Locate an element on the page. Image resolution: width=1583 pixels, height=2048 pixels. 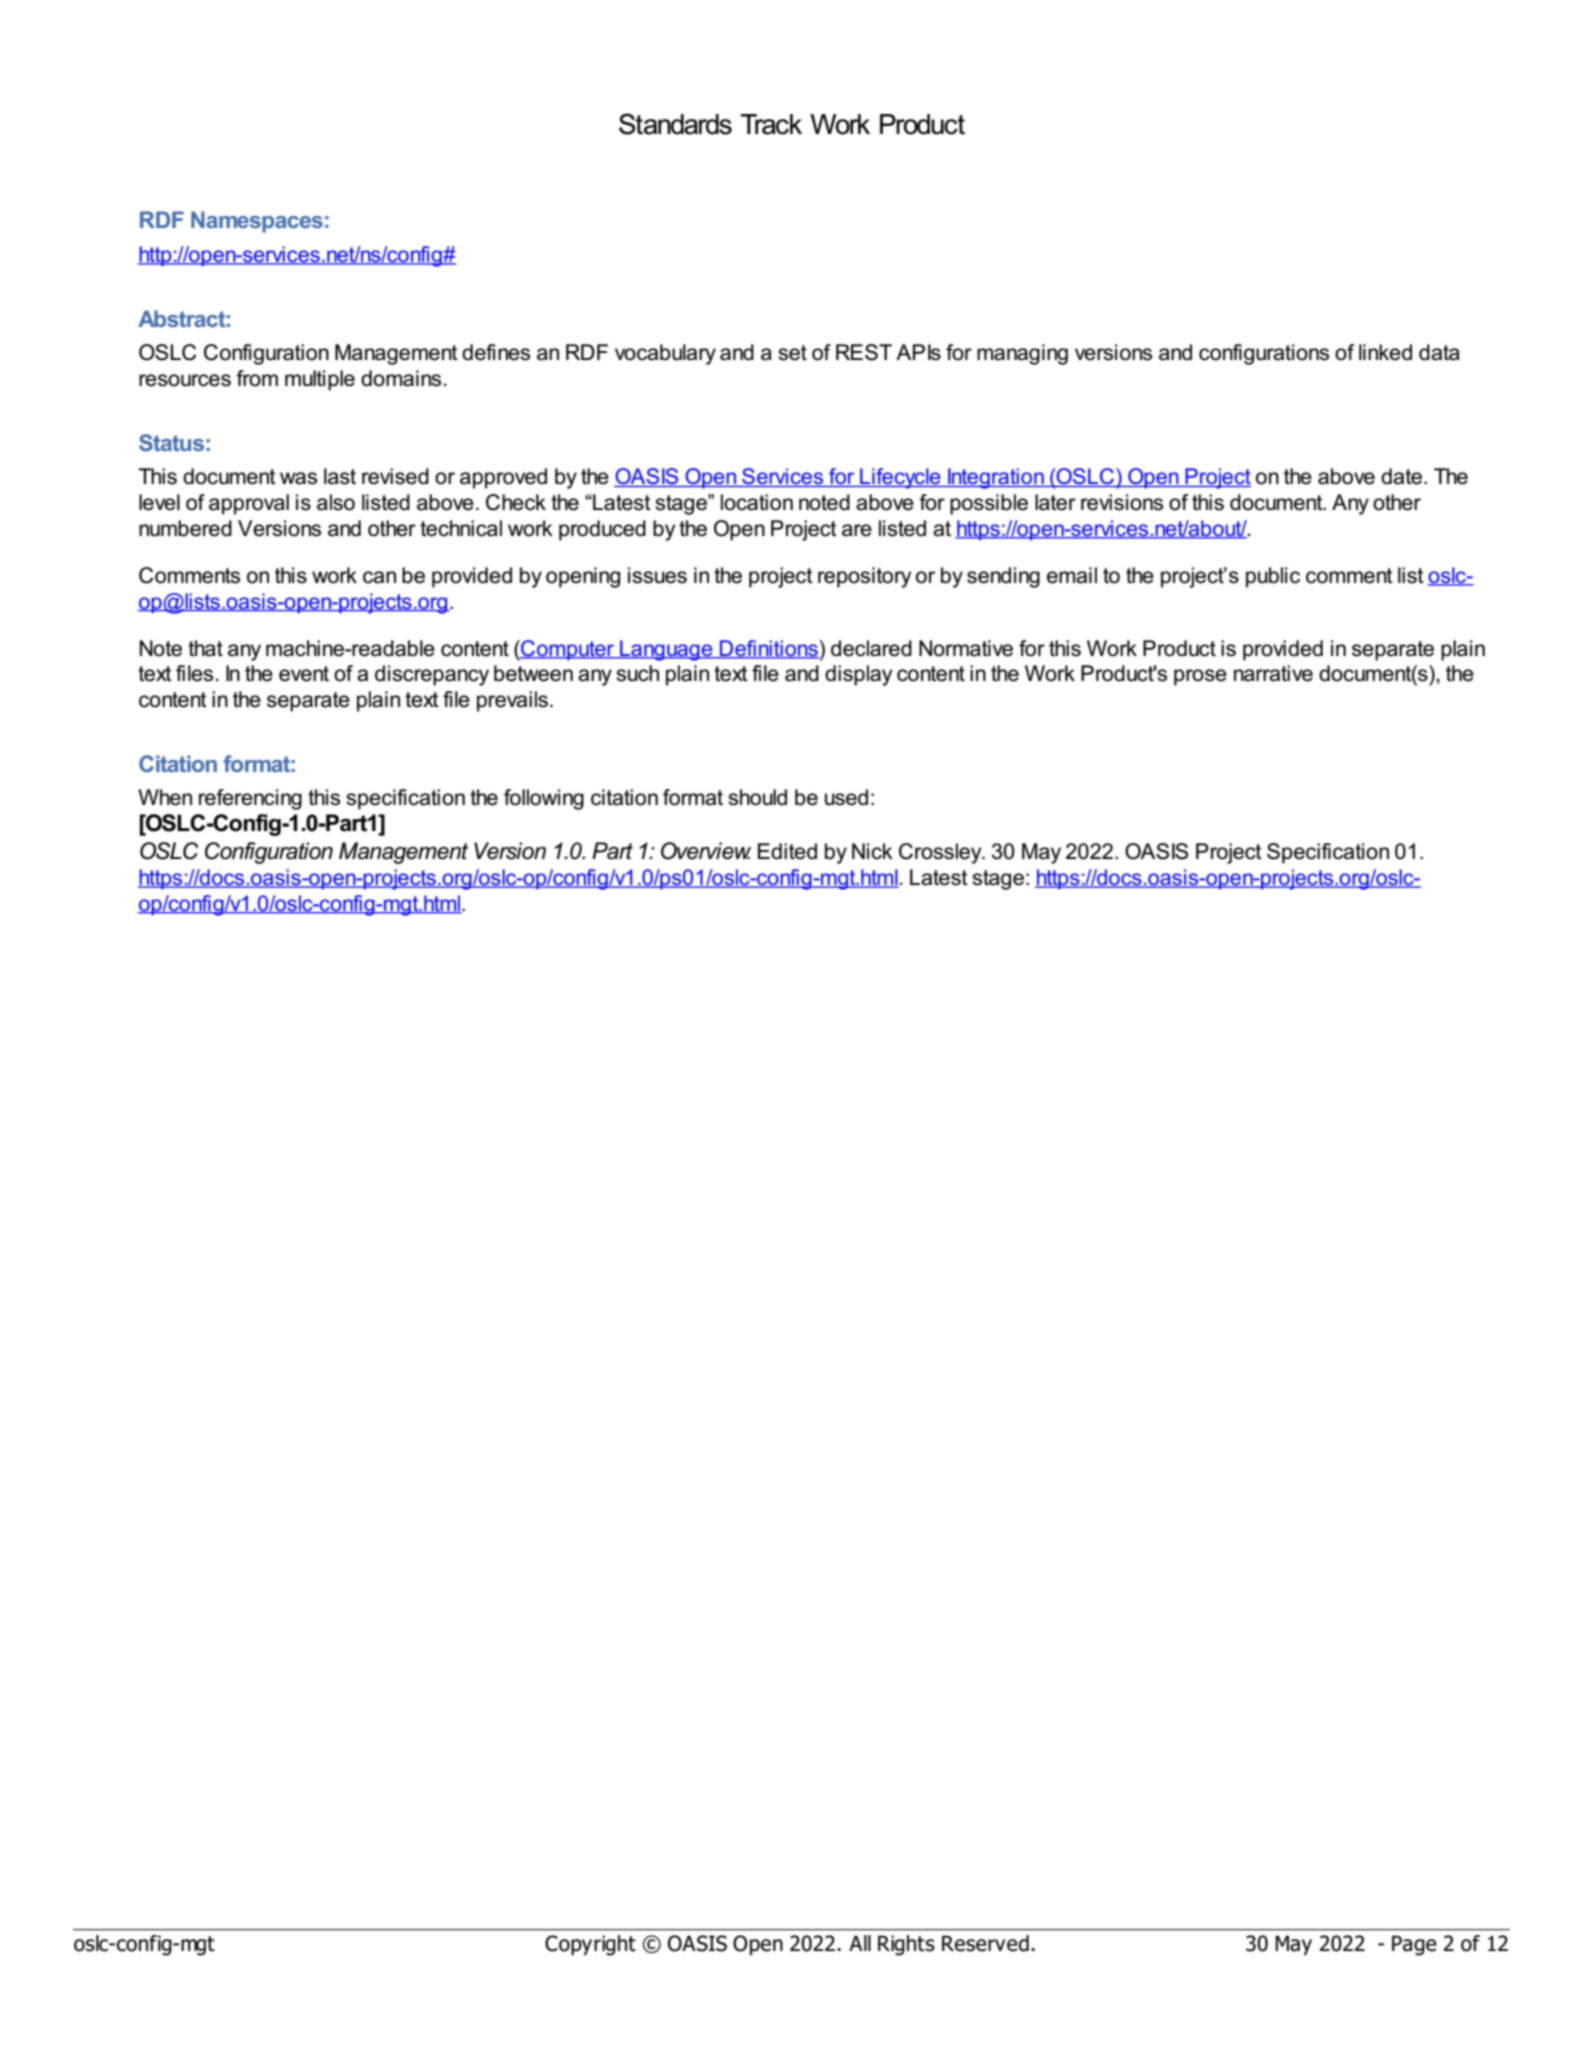
Rights is located at coordinates (906, 1945).
